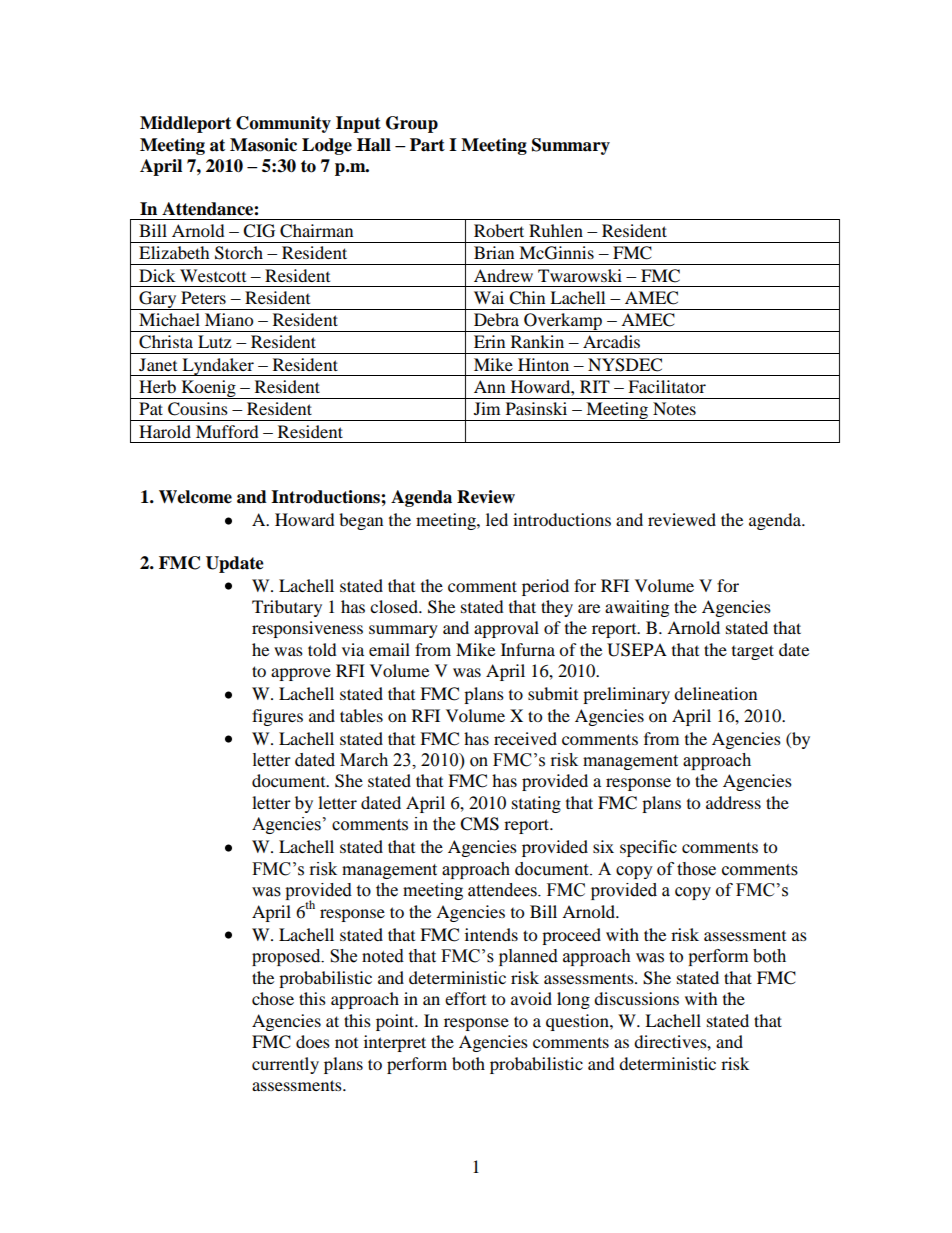  I want to click on Facilitator, so click(667, 386).
